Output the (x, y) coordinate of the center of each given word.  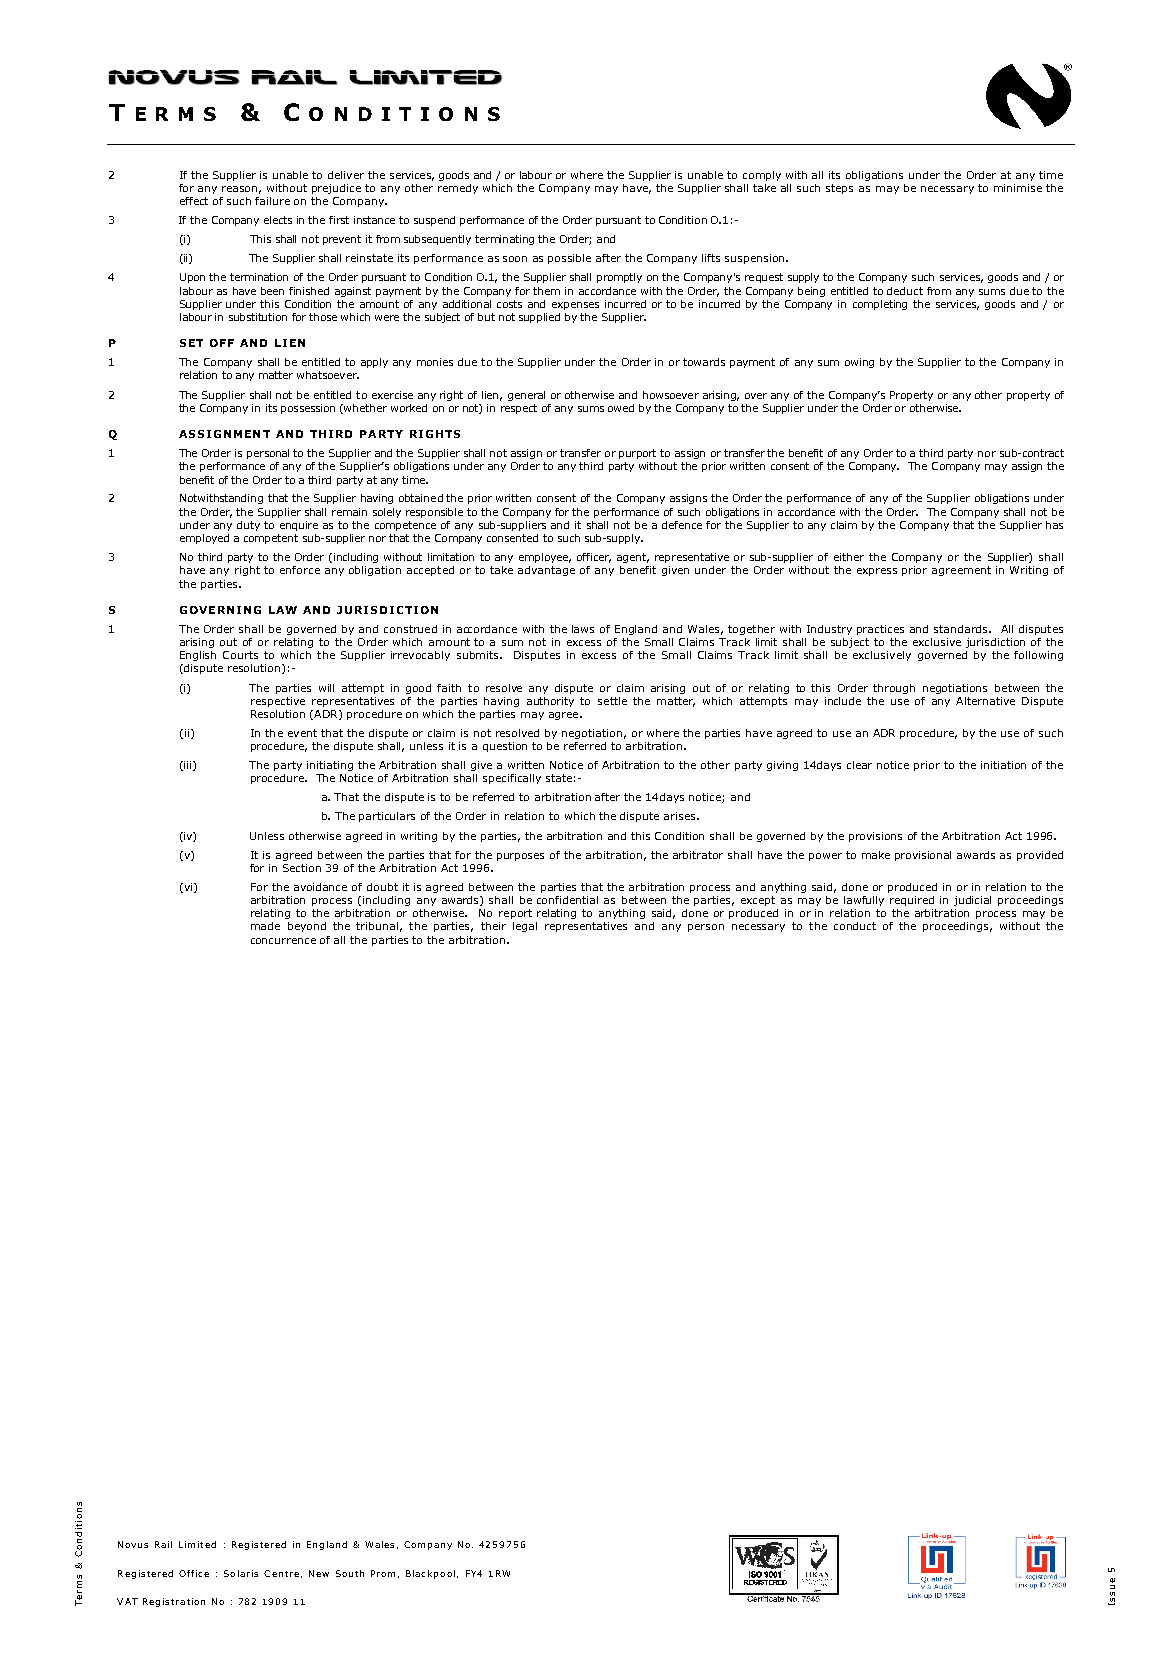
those (323, 317)
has (1054, 525)
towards (704, 362)
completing (880, 305)
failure (272, 201)
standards (962, 629)
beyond (307, 927)
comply (762, 176)
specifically (512, 779)
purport (637, 454)
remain (349, 512)
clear (859, 765)
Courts (240, 655)
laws (583, 629)
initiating (330, 766)
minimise (1018, 188)
